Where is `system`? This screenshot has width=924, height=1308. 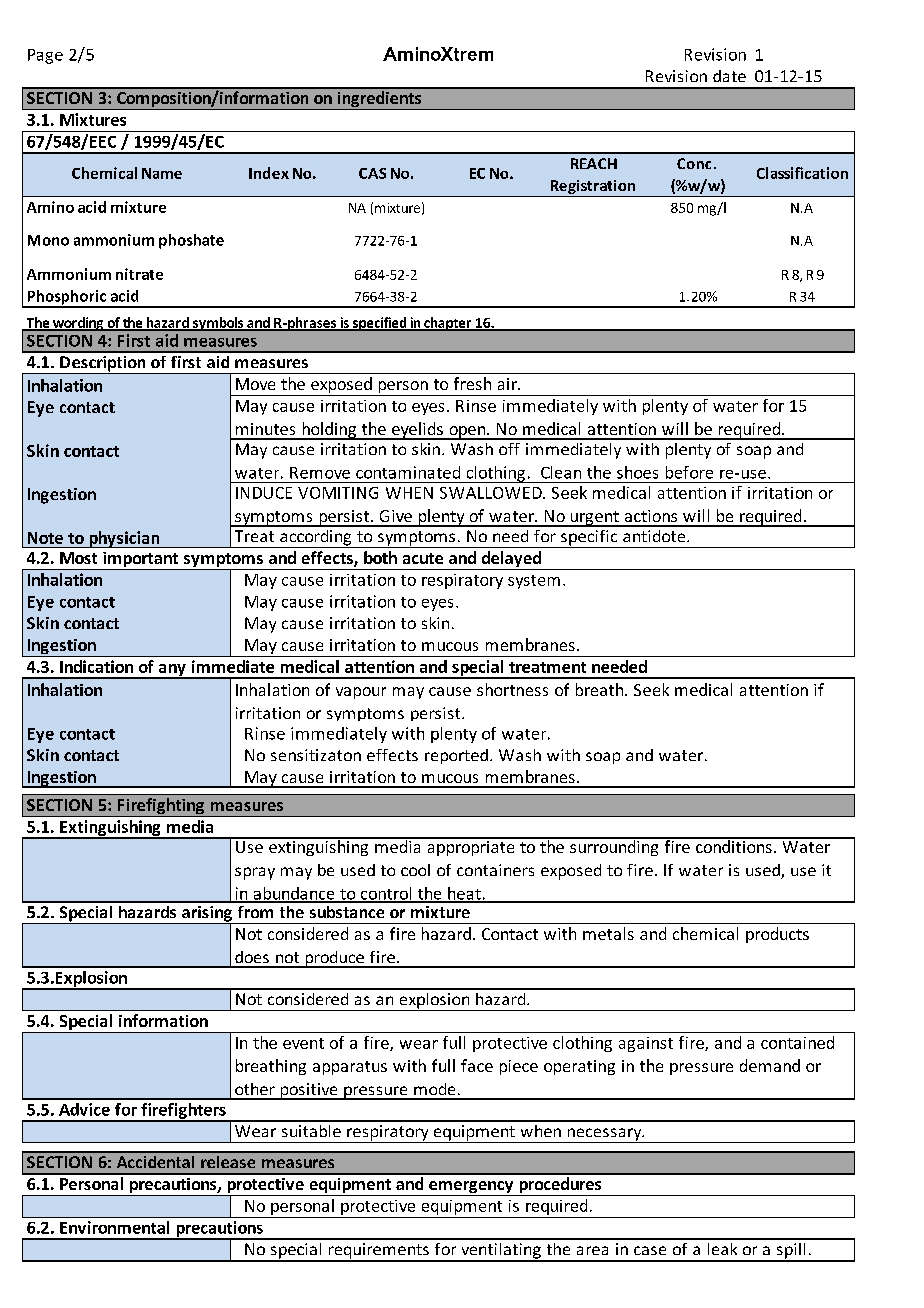 system is located at coordinates (534, 582).
